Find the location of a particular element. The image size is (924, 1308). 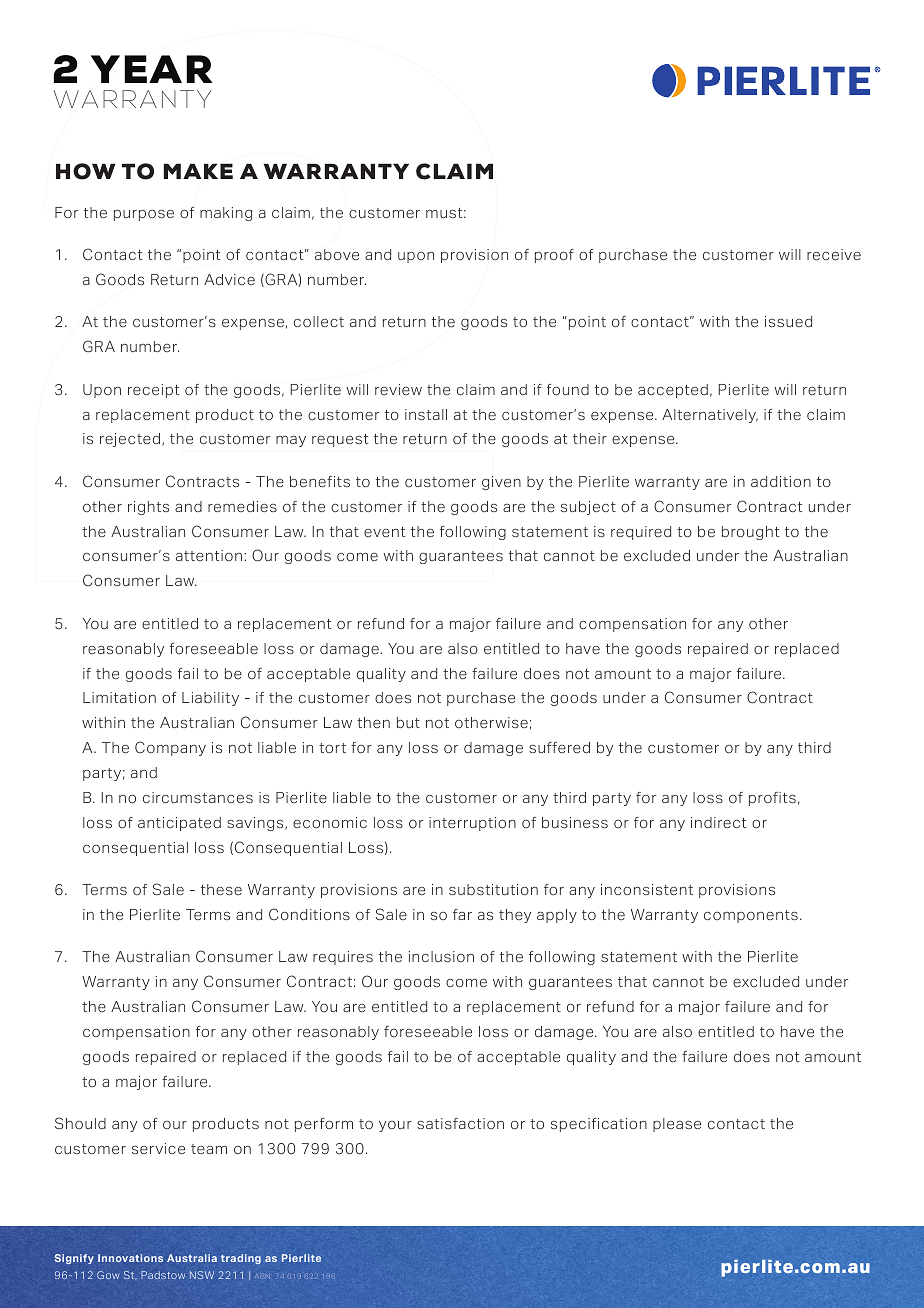

Innovations is located at coordinates (130, 1258).
